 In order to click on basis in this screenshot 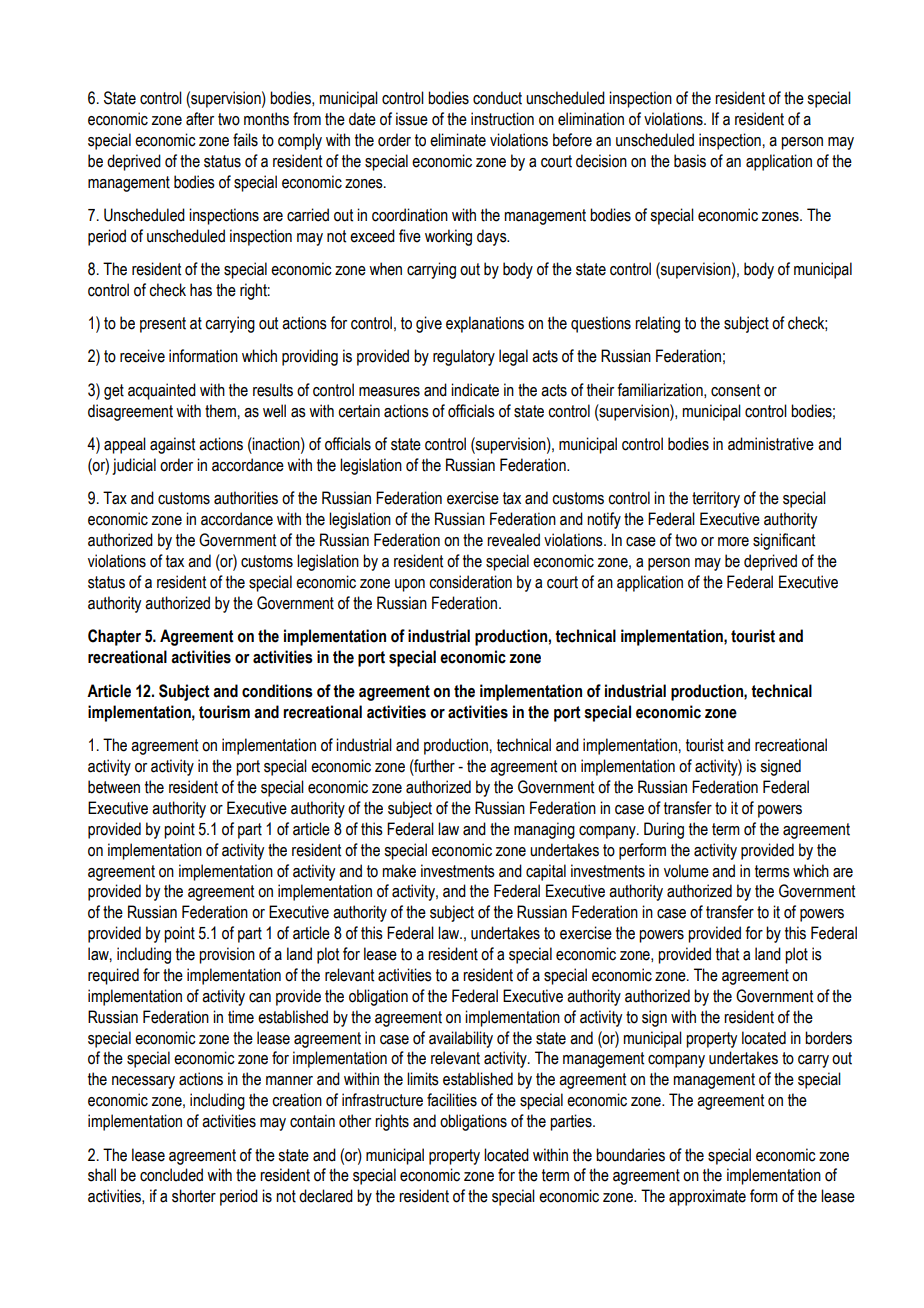, I will do `click(690, 161)`.
